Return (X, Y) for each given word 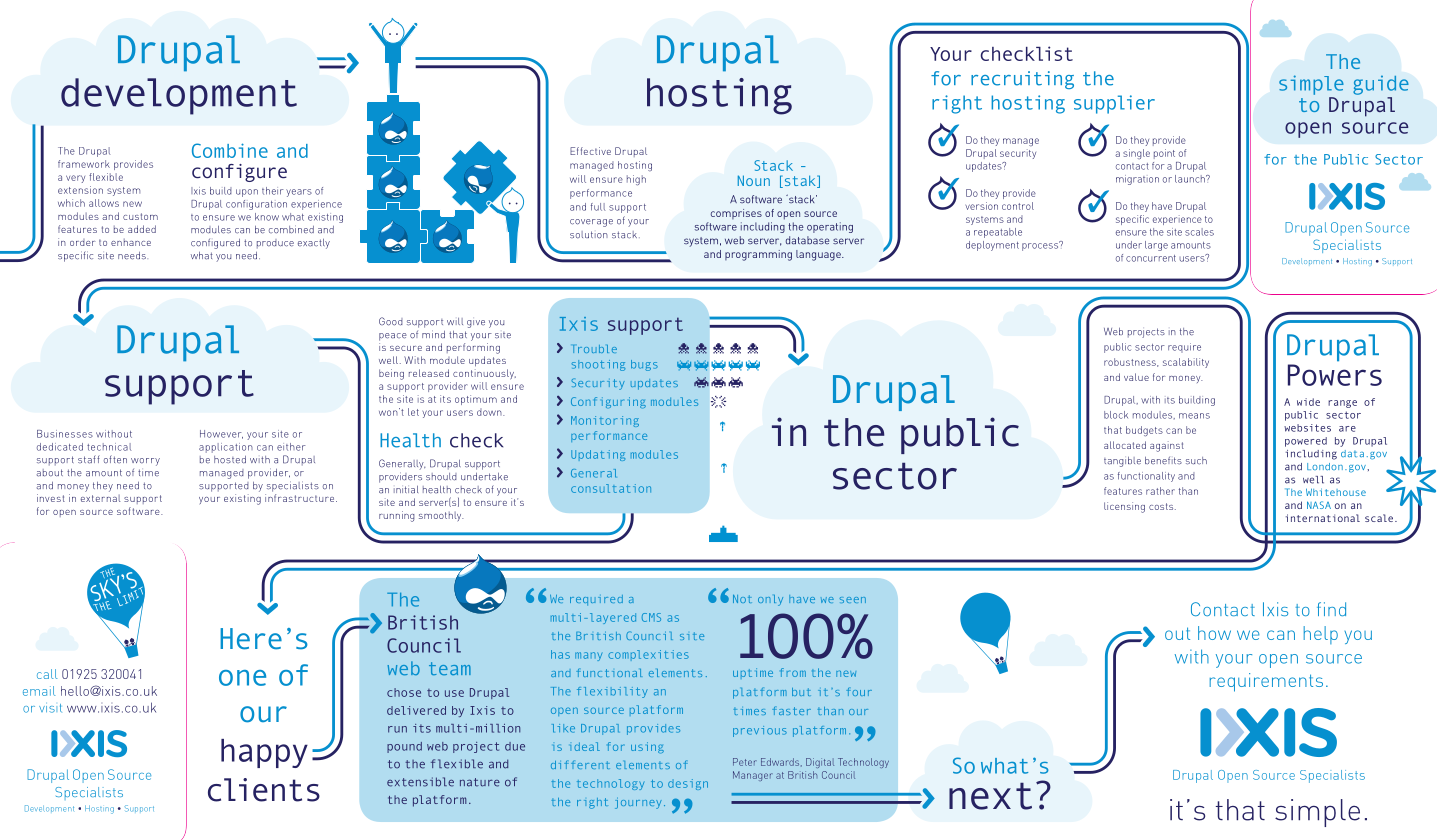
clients (264, 790)
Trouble (595, 349)
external (101, 498)
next (990, 796)
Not (742, 599)
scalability (1186, 363)
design (688, 784)
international (1323, 518)
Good (391, 321)
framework (84, 164)
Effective (590, 151)
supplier (1114, 104)
